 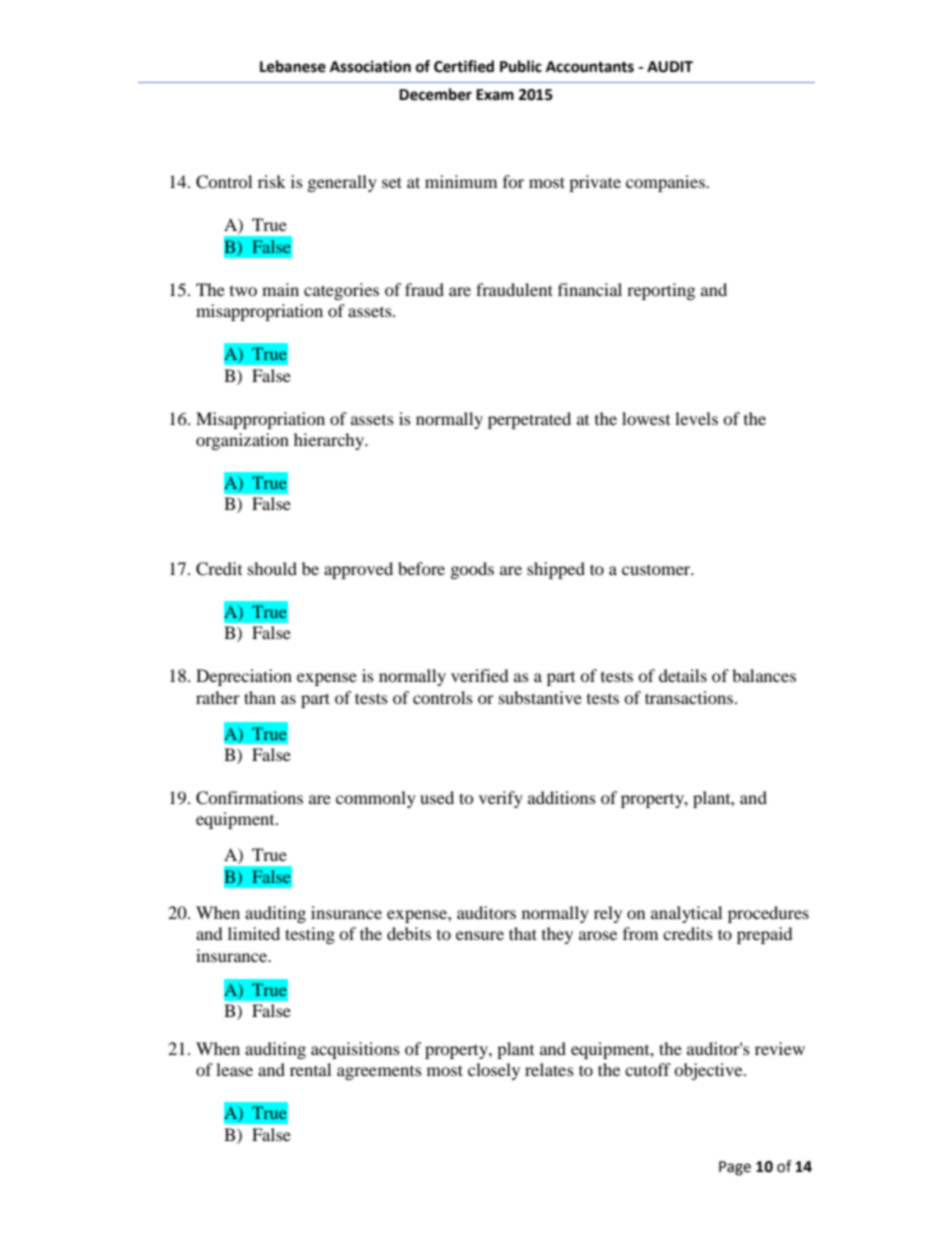 I want to click on details, so click(x=683, y=675).
